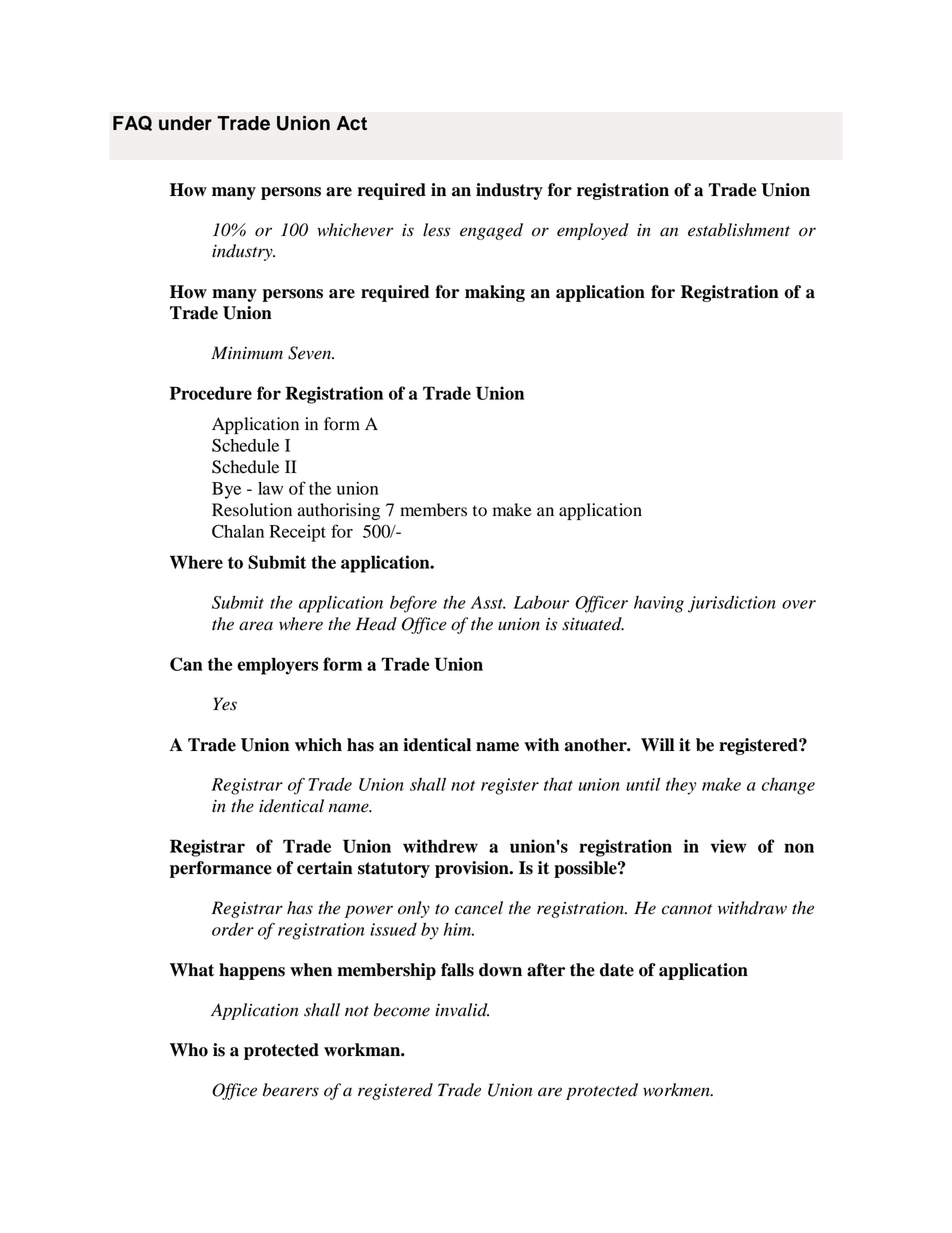 This screenshot has width=952, height=1233. I want to click on establishment, so click(739, 230).
